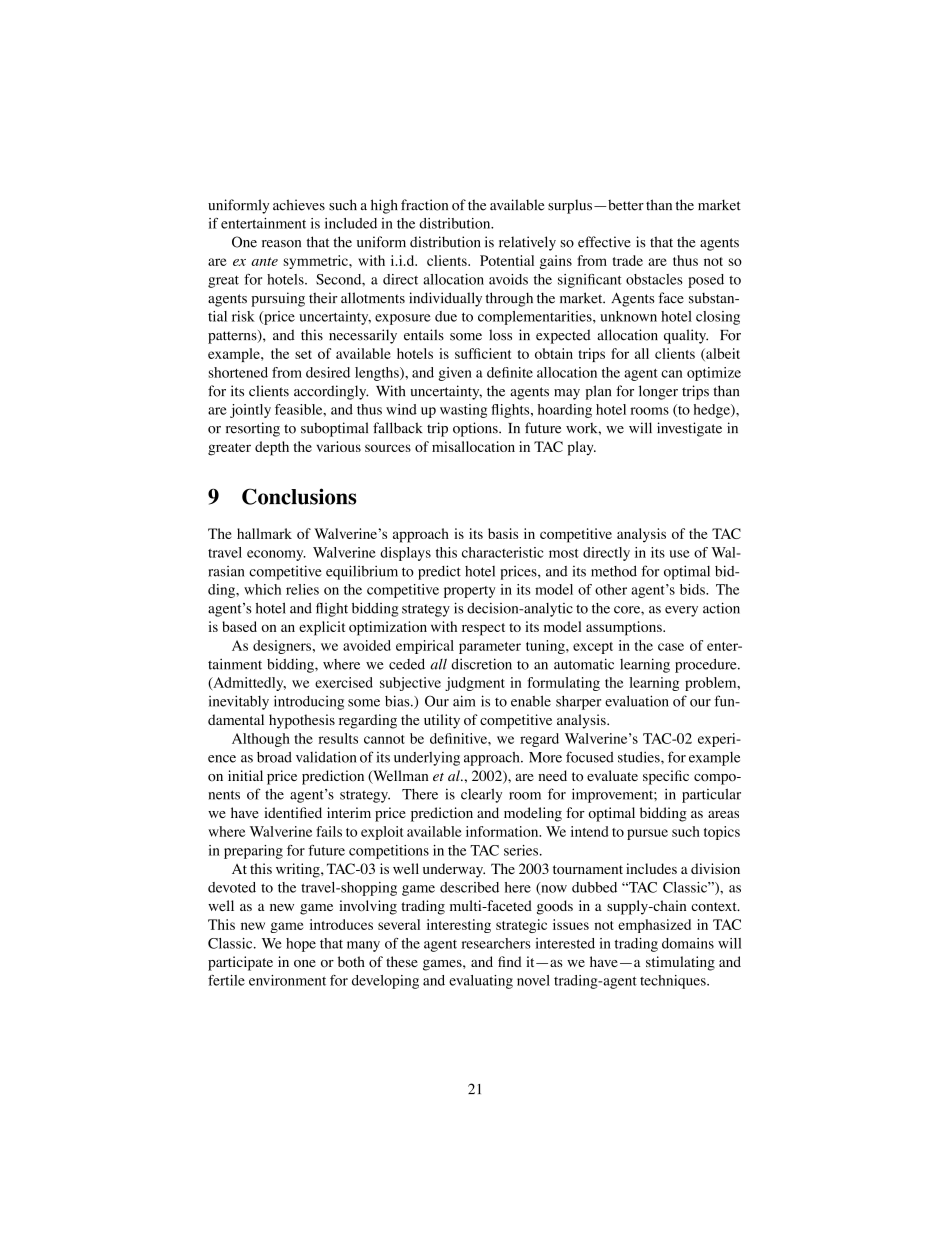 This document has height=1233, width=952. What do you see at coordinates (496, 943) in the document?
I see `researchers` at bounding box center [496, 943].
